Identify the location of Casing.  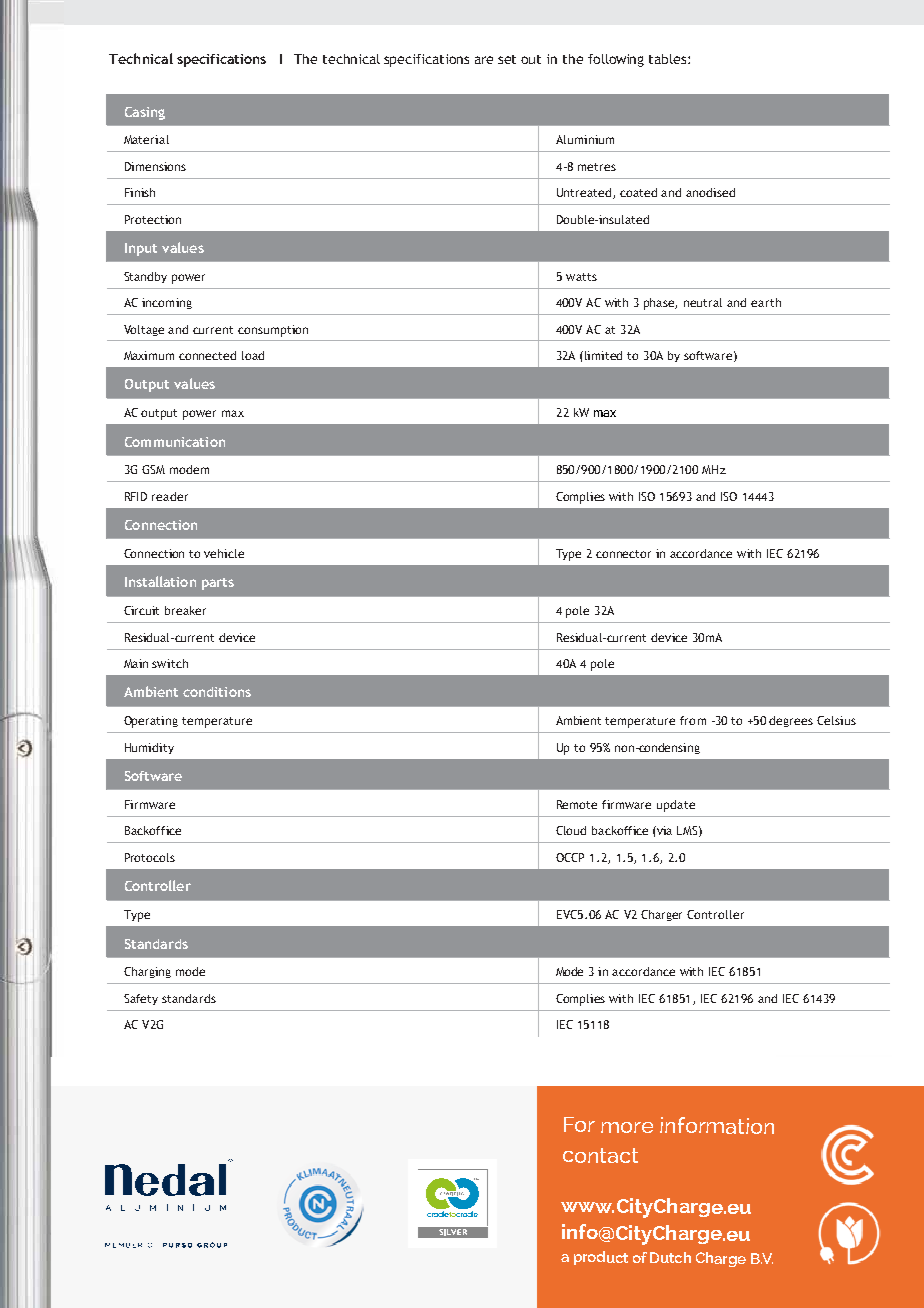
(145, 113).
